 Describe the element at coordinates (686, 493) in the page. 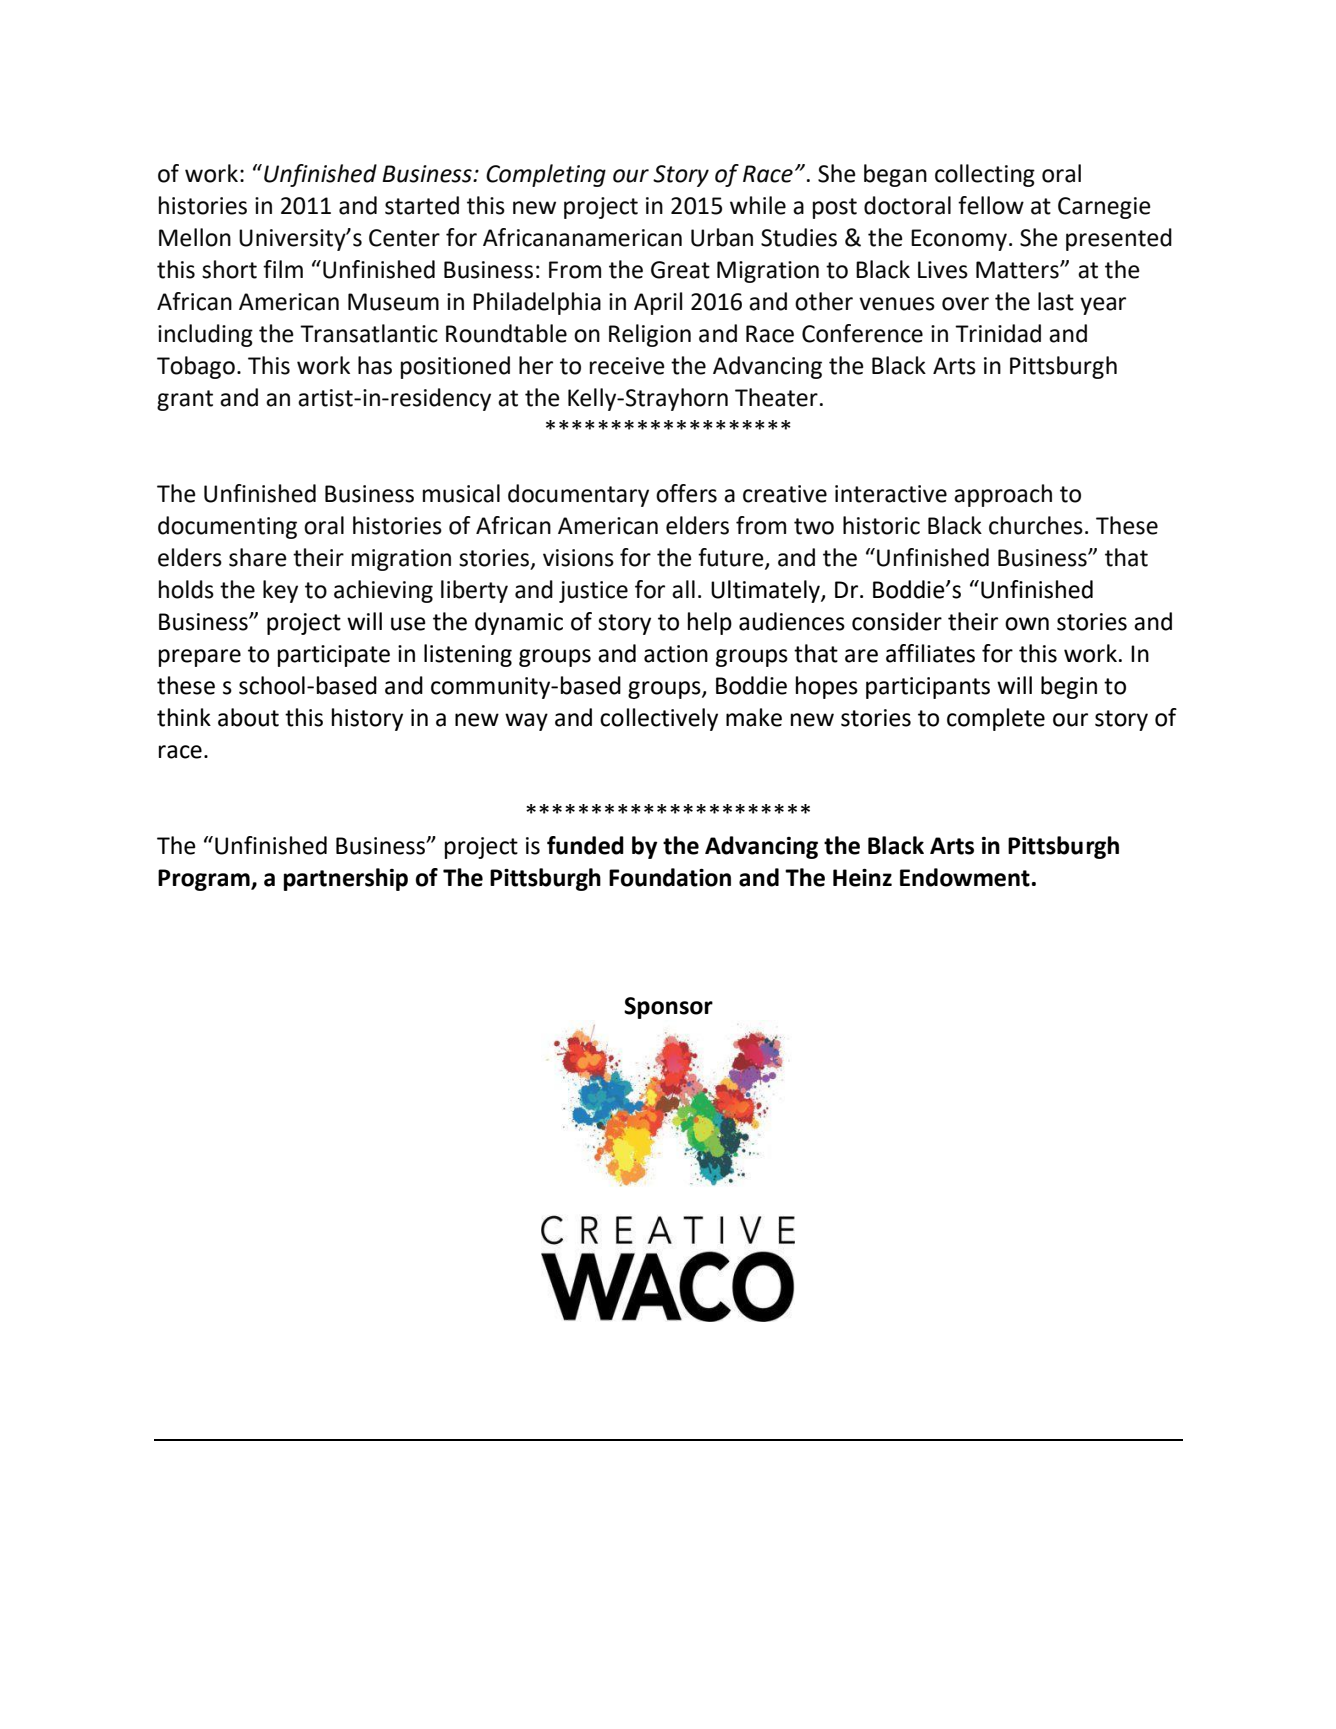

I see `offers` at that location.
